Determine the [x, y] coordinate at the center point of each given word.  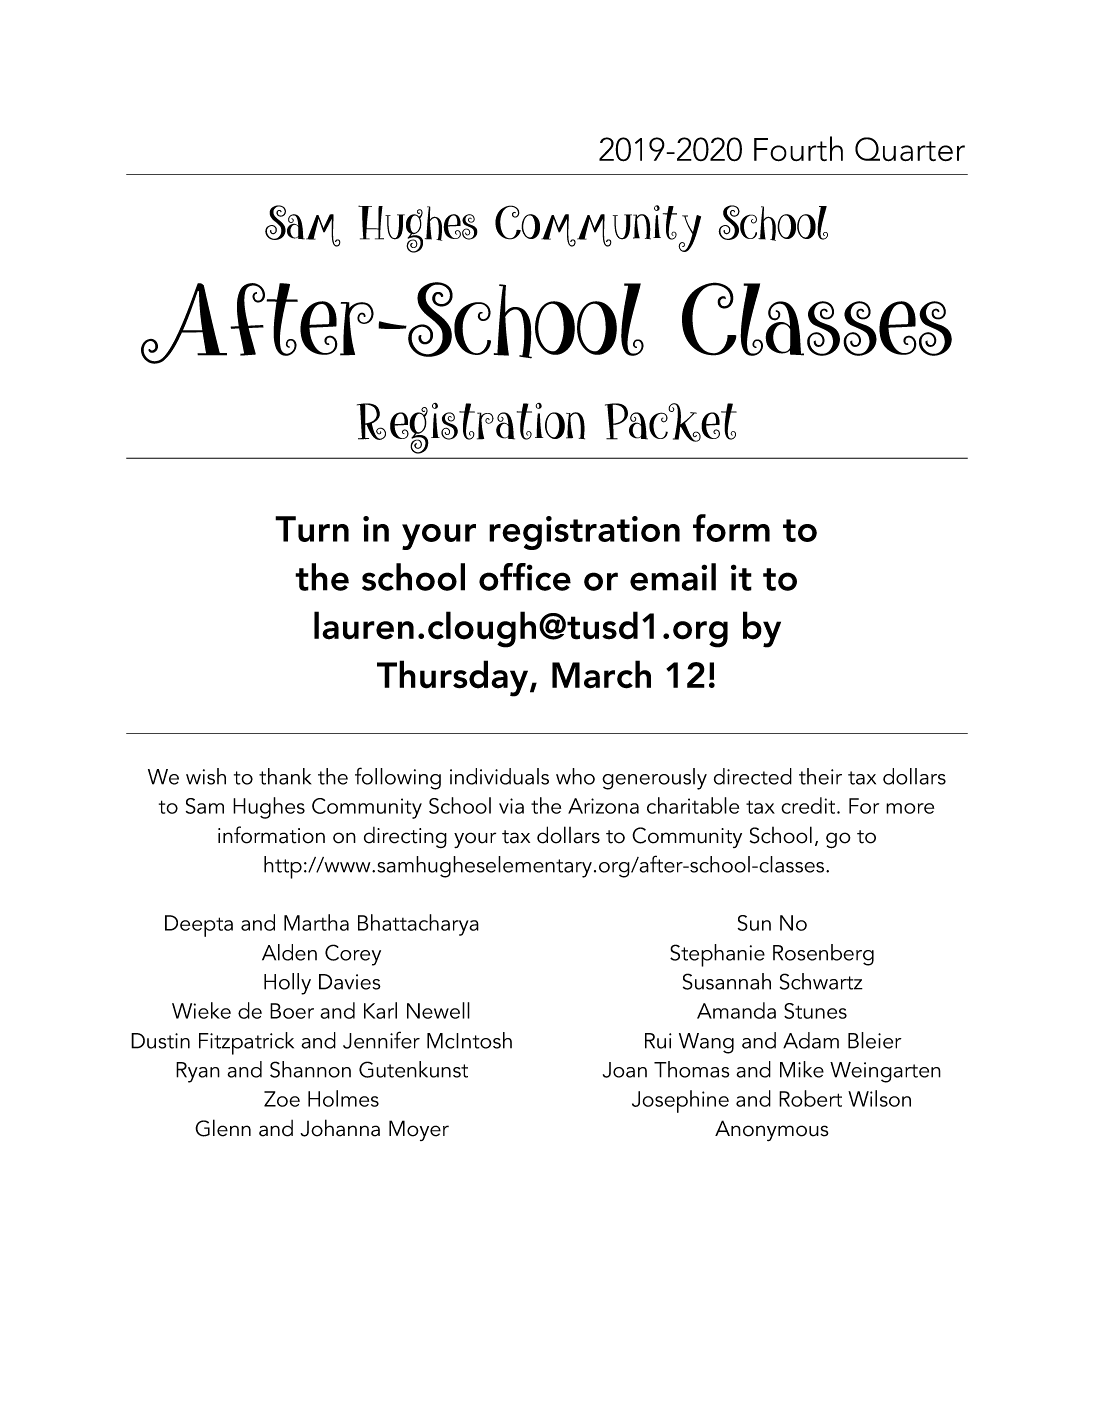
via [511, 806]
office [525, 577]
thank [285, 776]
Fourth [798, 149]
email [673, 577]
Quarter [910, 149]
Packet [671, 422]
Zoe [282, 1099]
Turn [312, 529]
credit [809, 805]
